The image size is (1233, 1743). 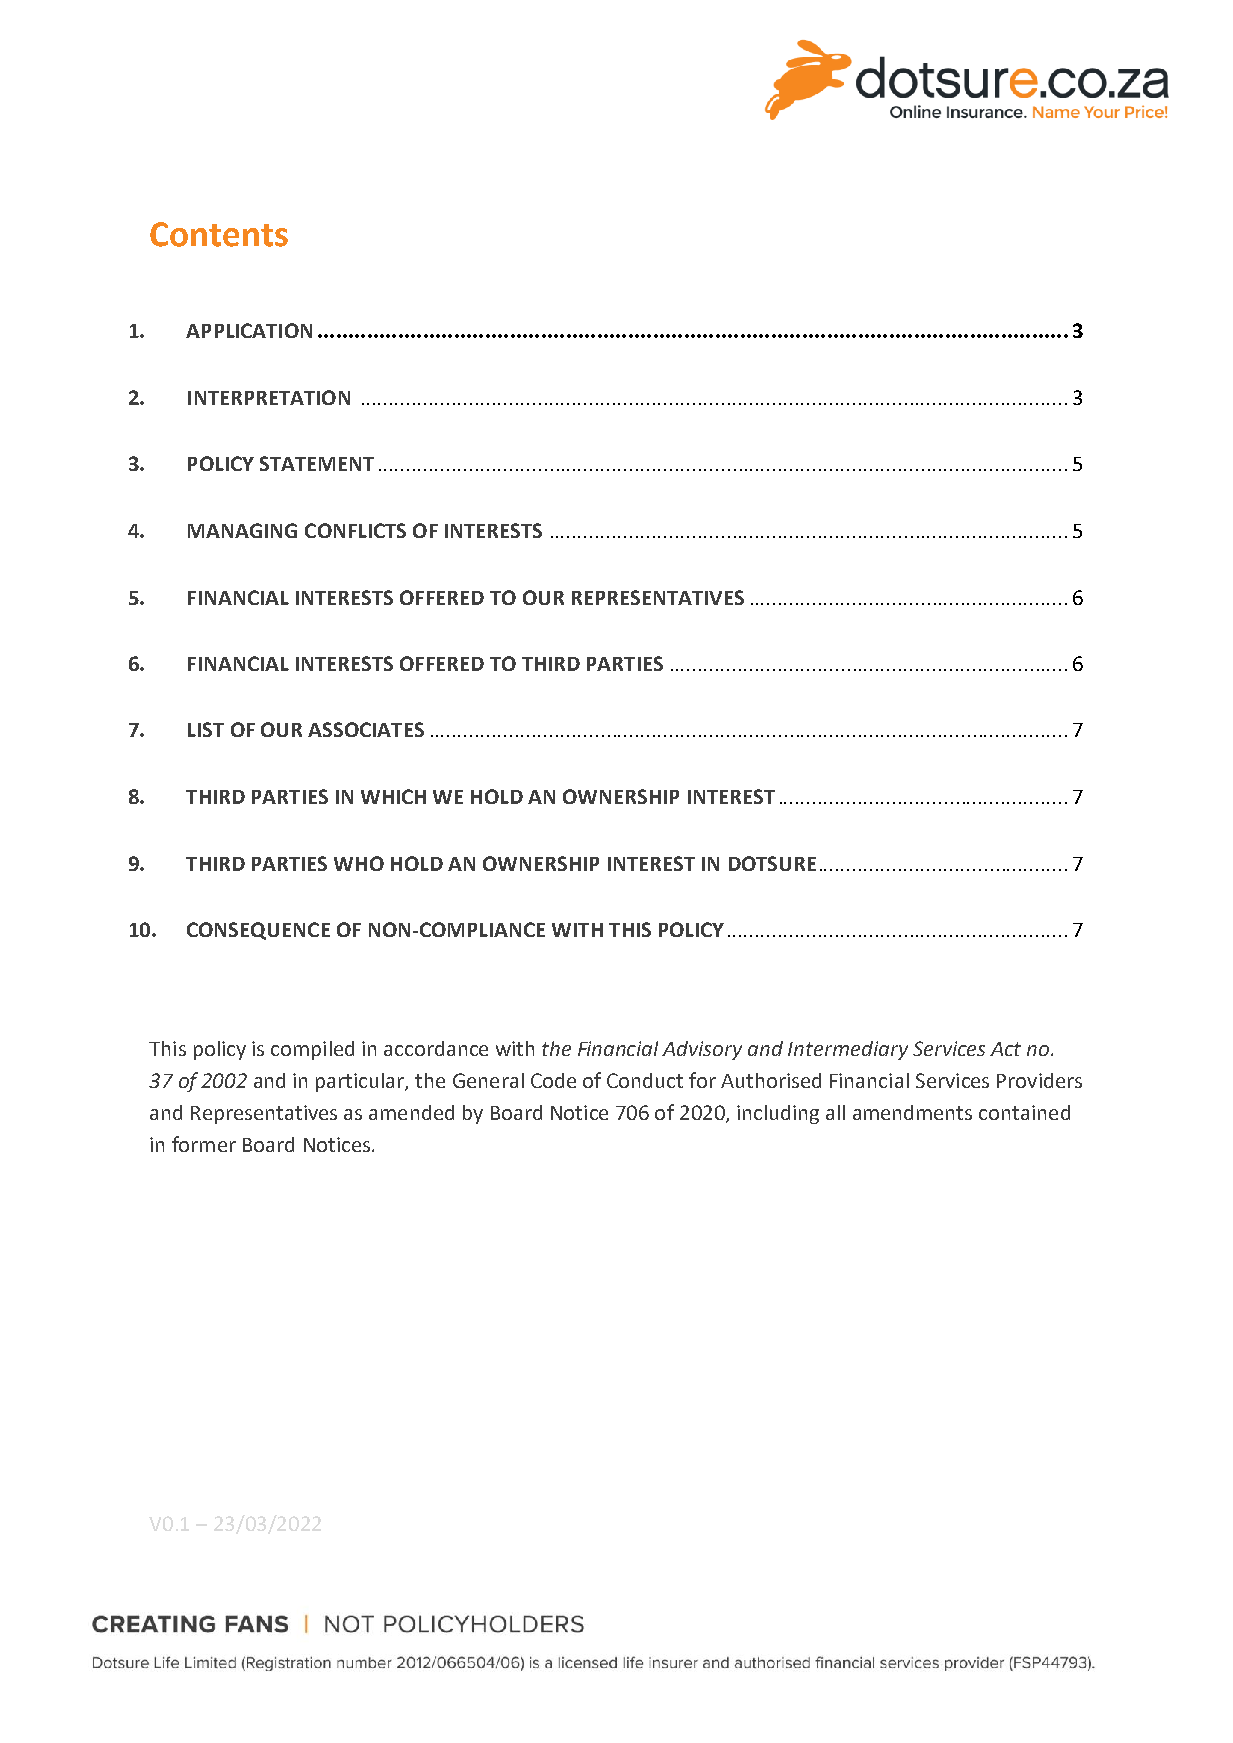 What do you see at coordinates (317, 463) in the page?
I see `STATEMENT` at bounding box center [317, 463].
